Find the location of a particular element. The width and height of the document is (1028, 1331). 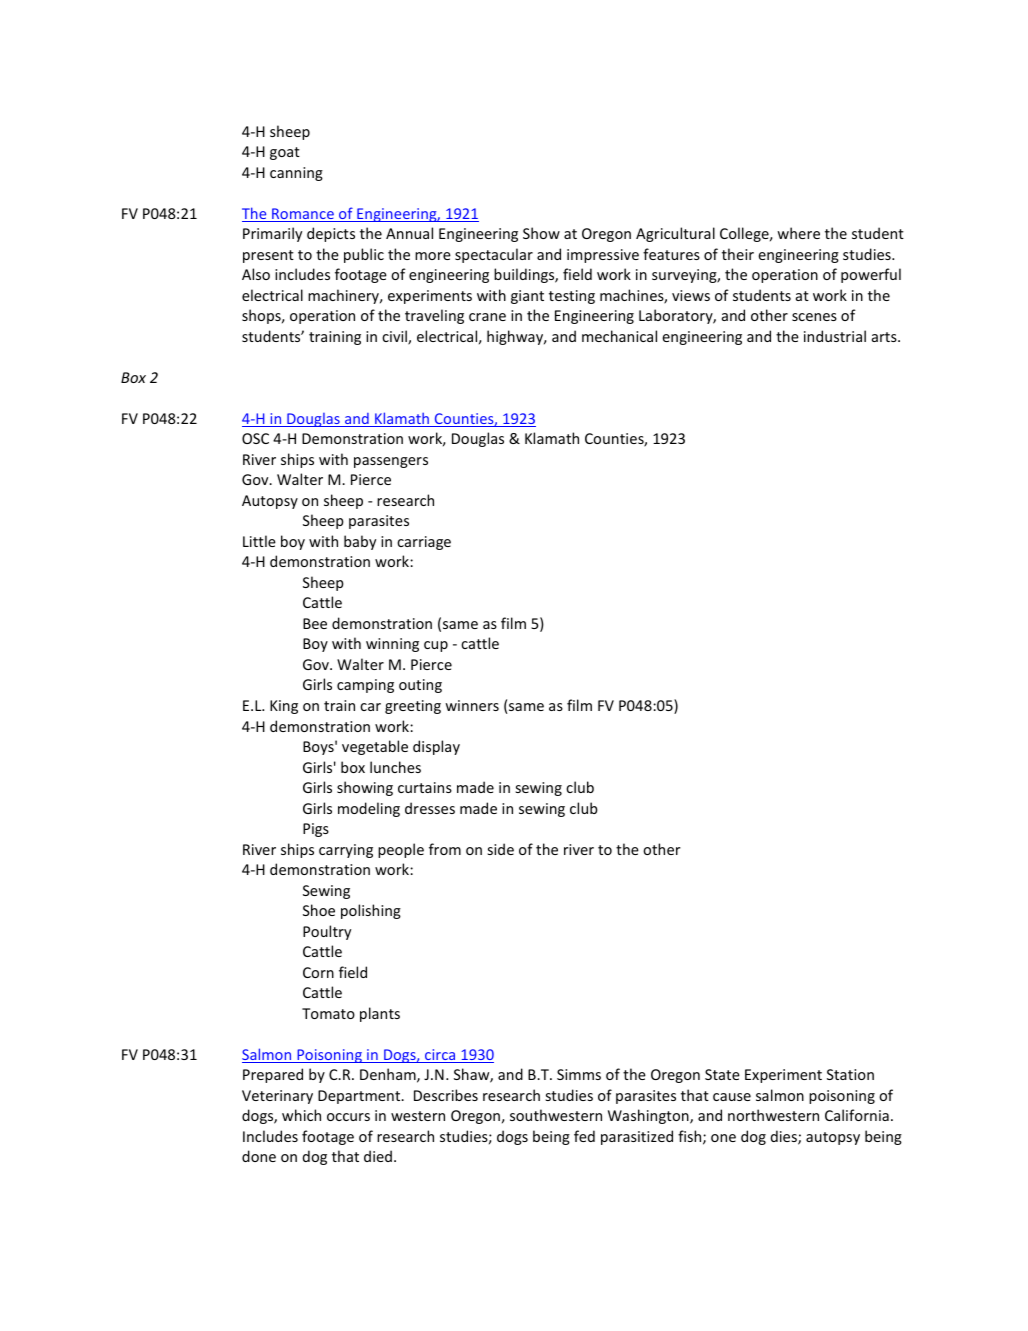

Bee is located at coordinates (315, 623).
